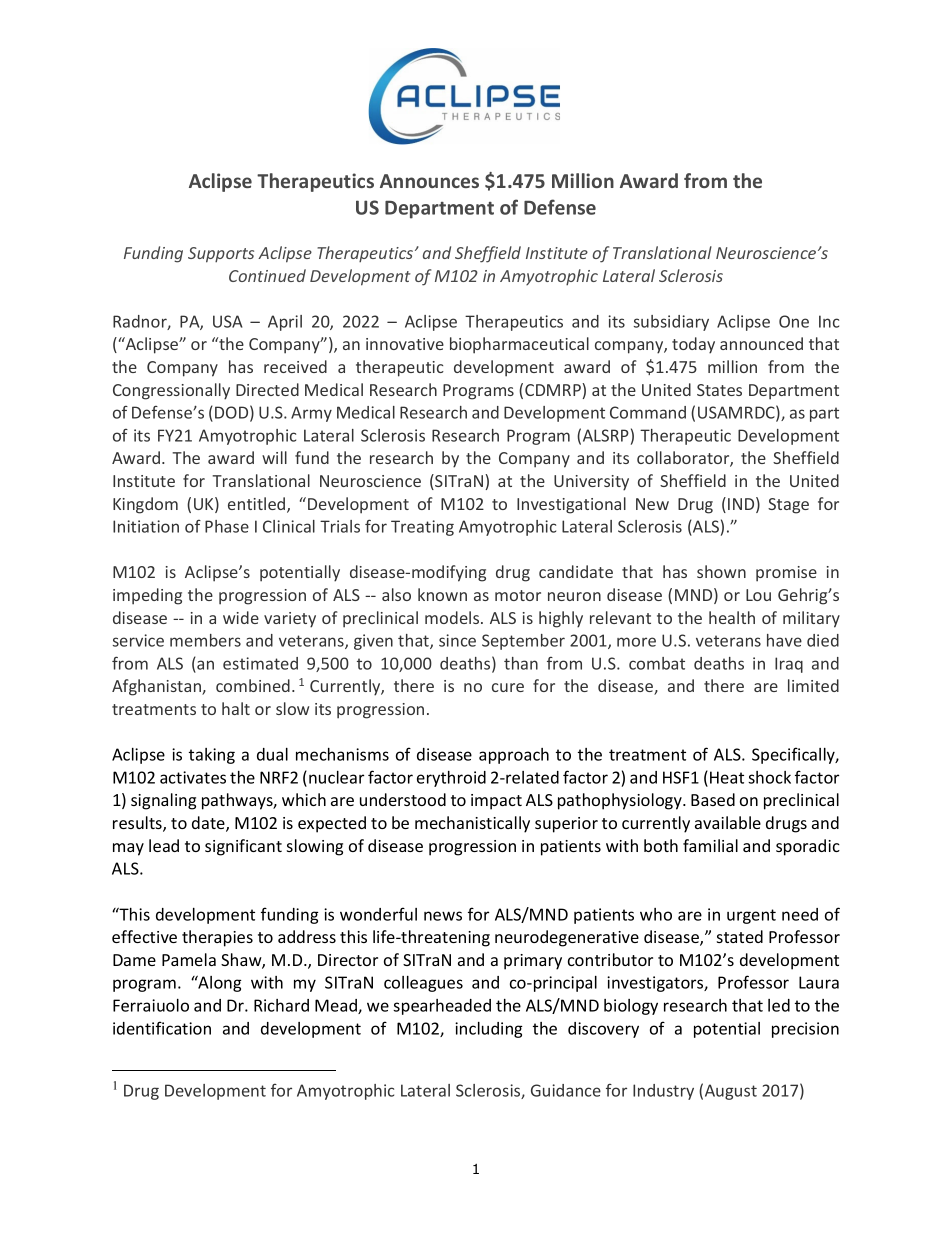 The width and height of the screenshot is (952, 1233). Describe the element at coordinates (489, 1030) in the screenshot. I see `including` at that location.
